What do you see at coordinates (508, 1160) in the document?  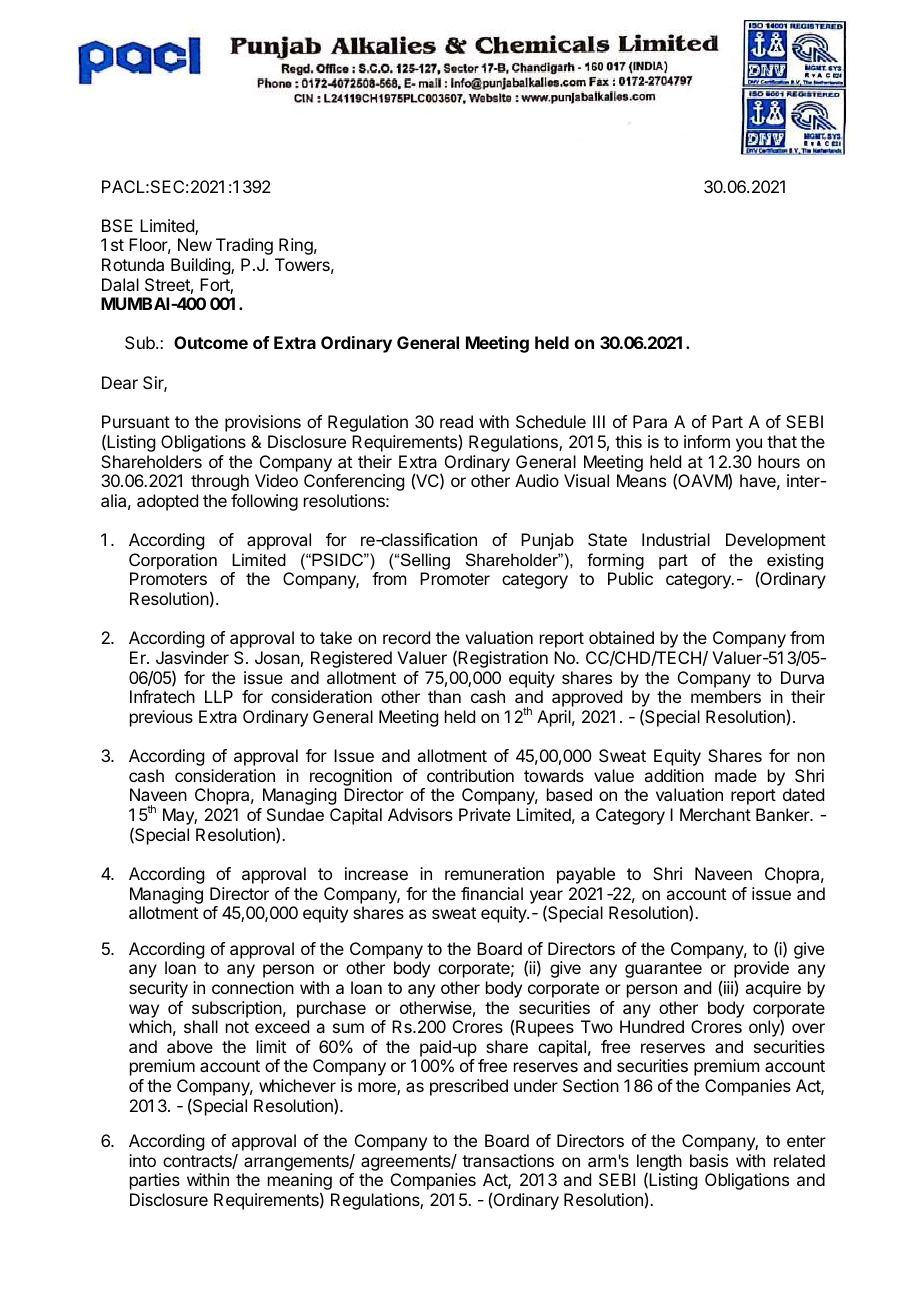 I see `transactions` at bounding box center [508, 1160].
